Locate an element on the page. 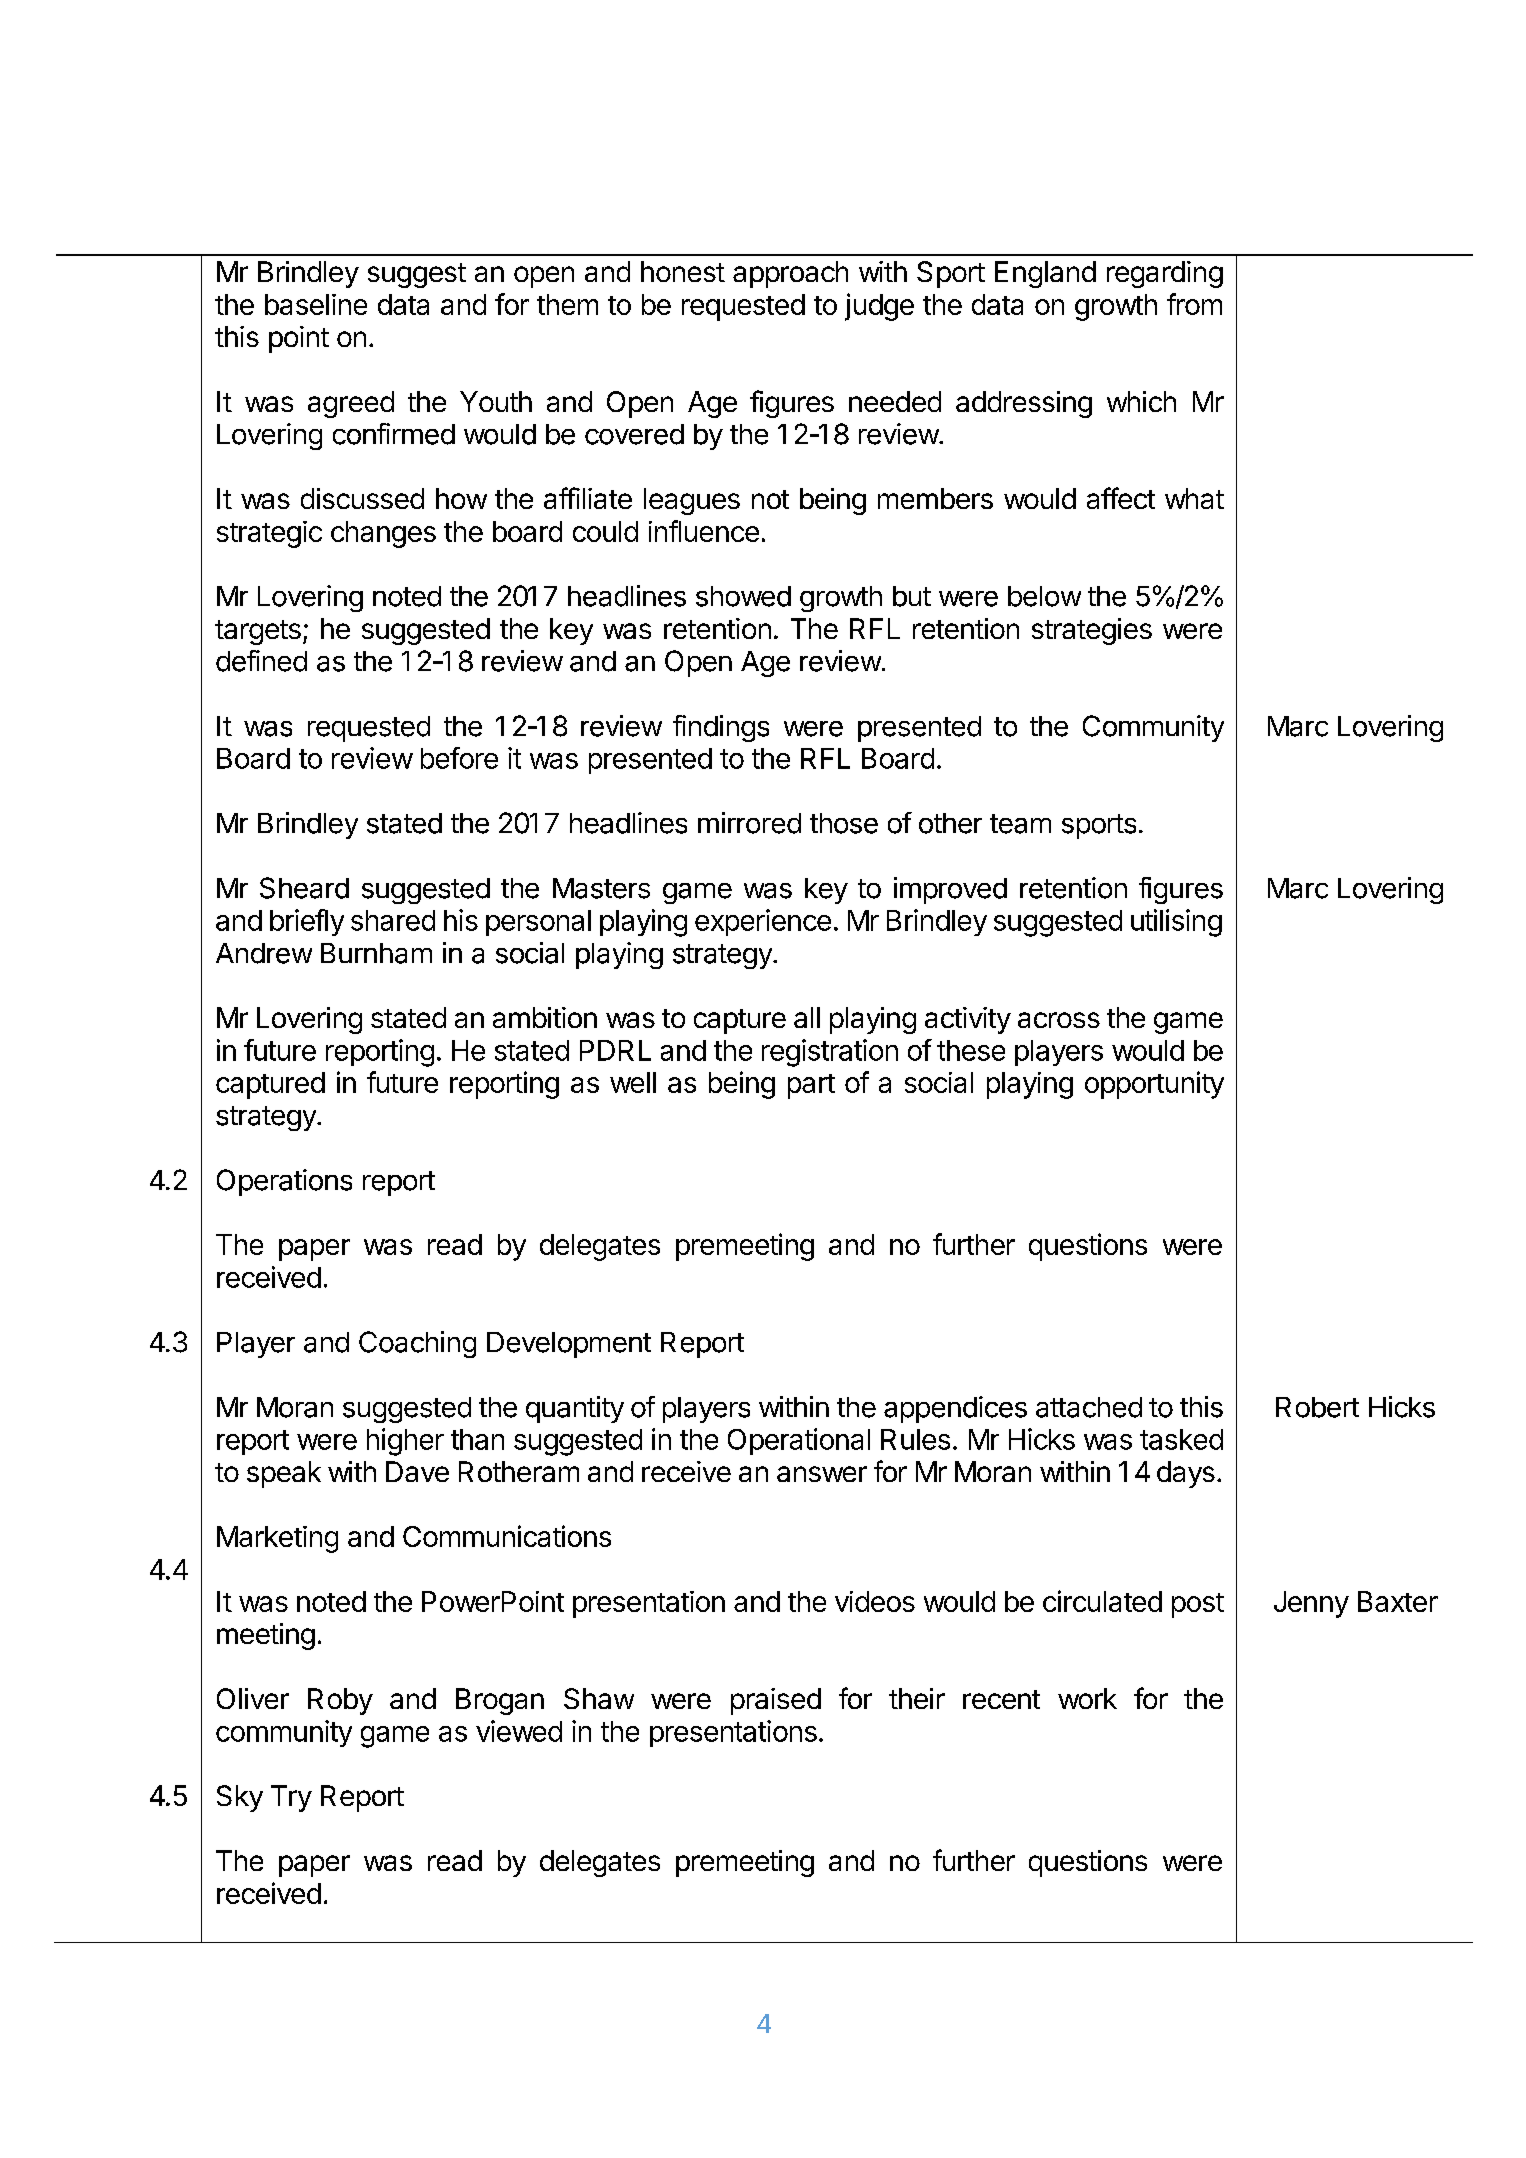  all is located at coordinates (807, 1017).
